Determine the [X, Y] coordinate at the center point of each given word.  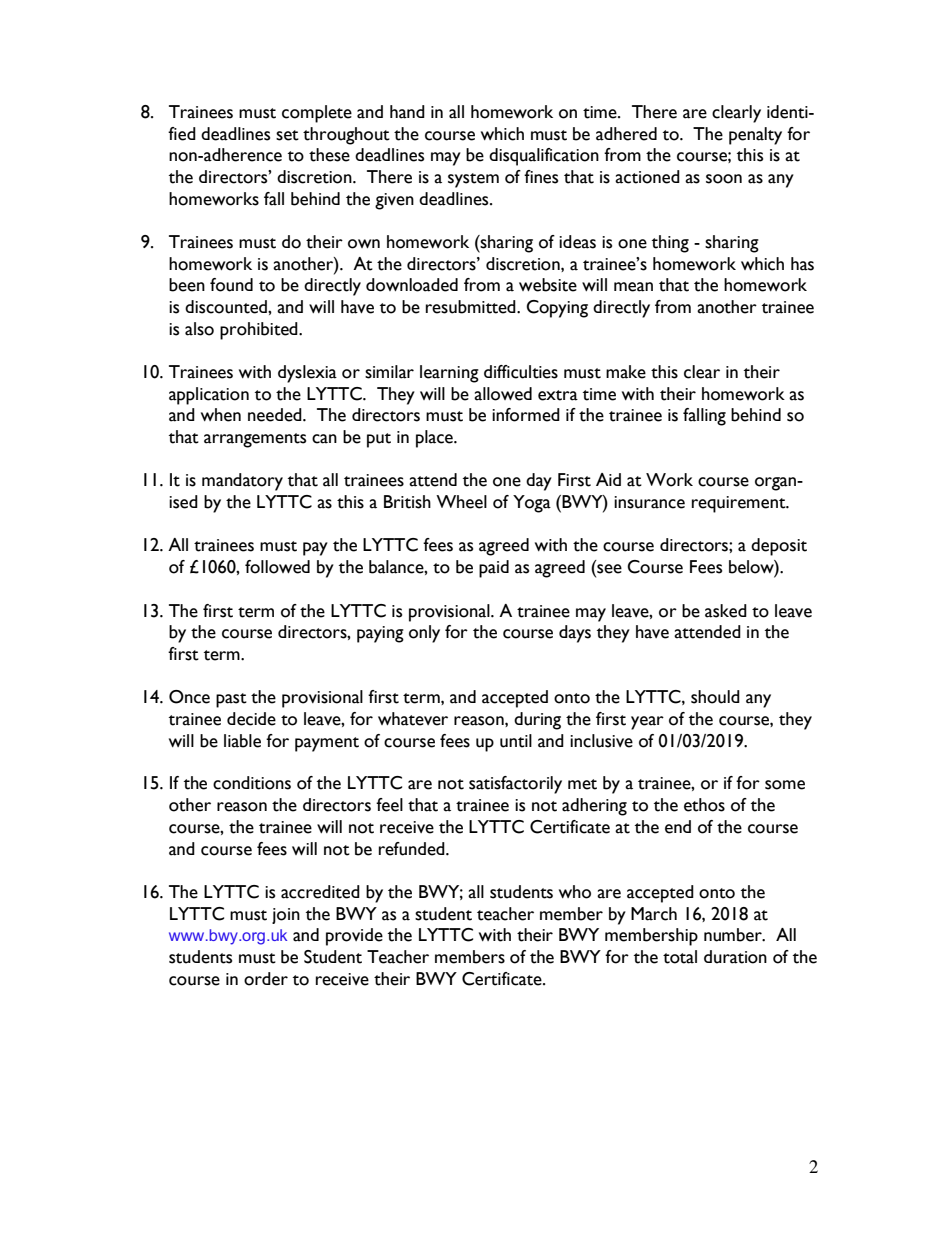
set [287, 135]
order [266, 979]
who [575, 892]
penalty [755, 136]
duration [735, 957]
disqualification [544, 157]
